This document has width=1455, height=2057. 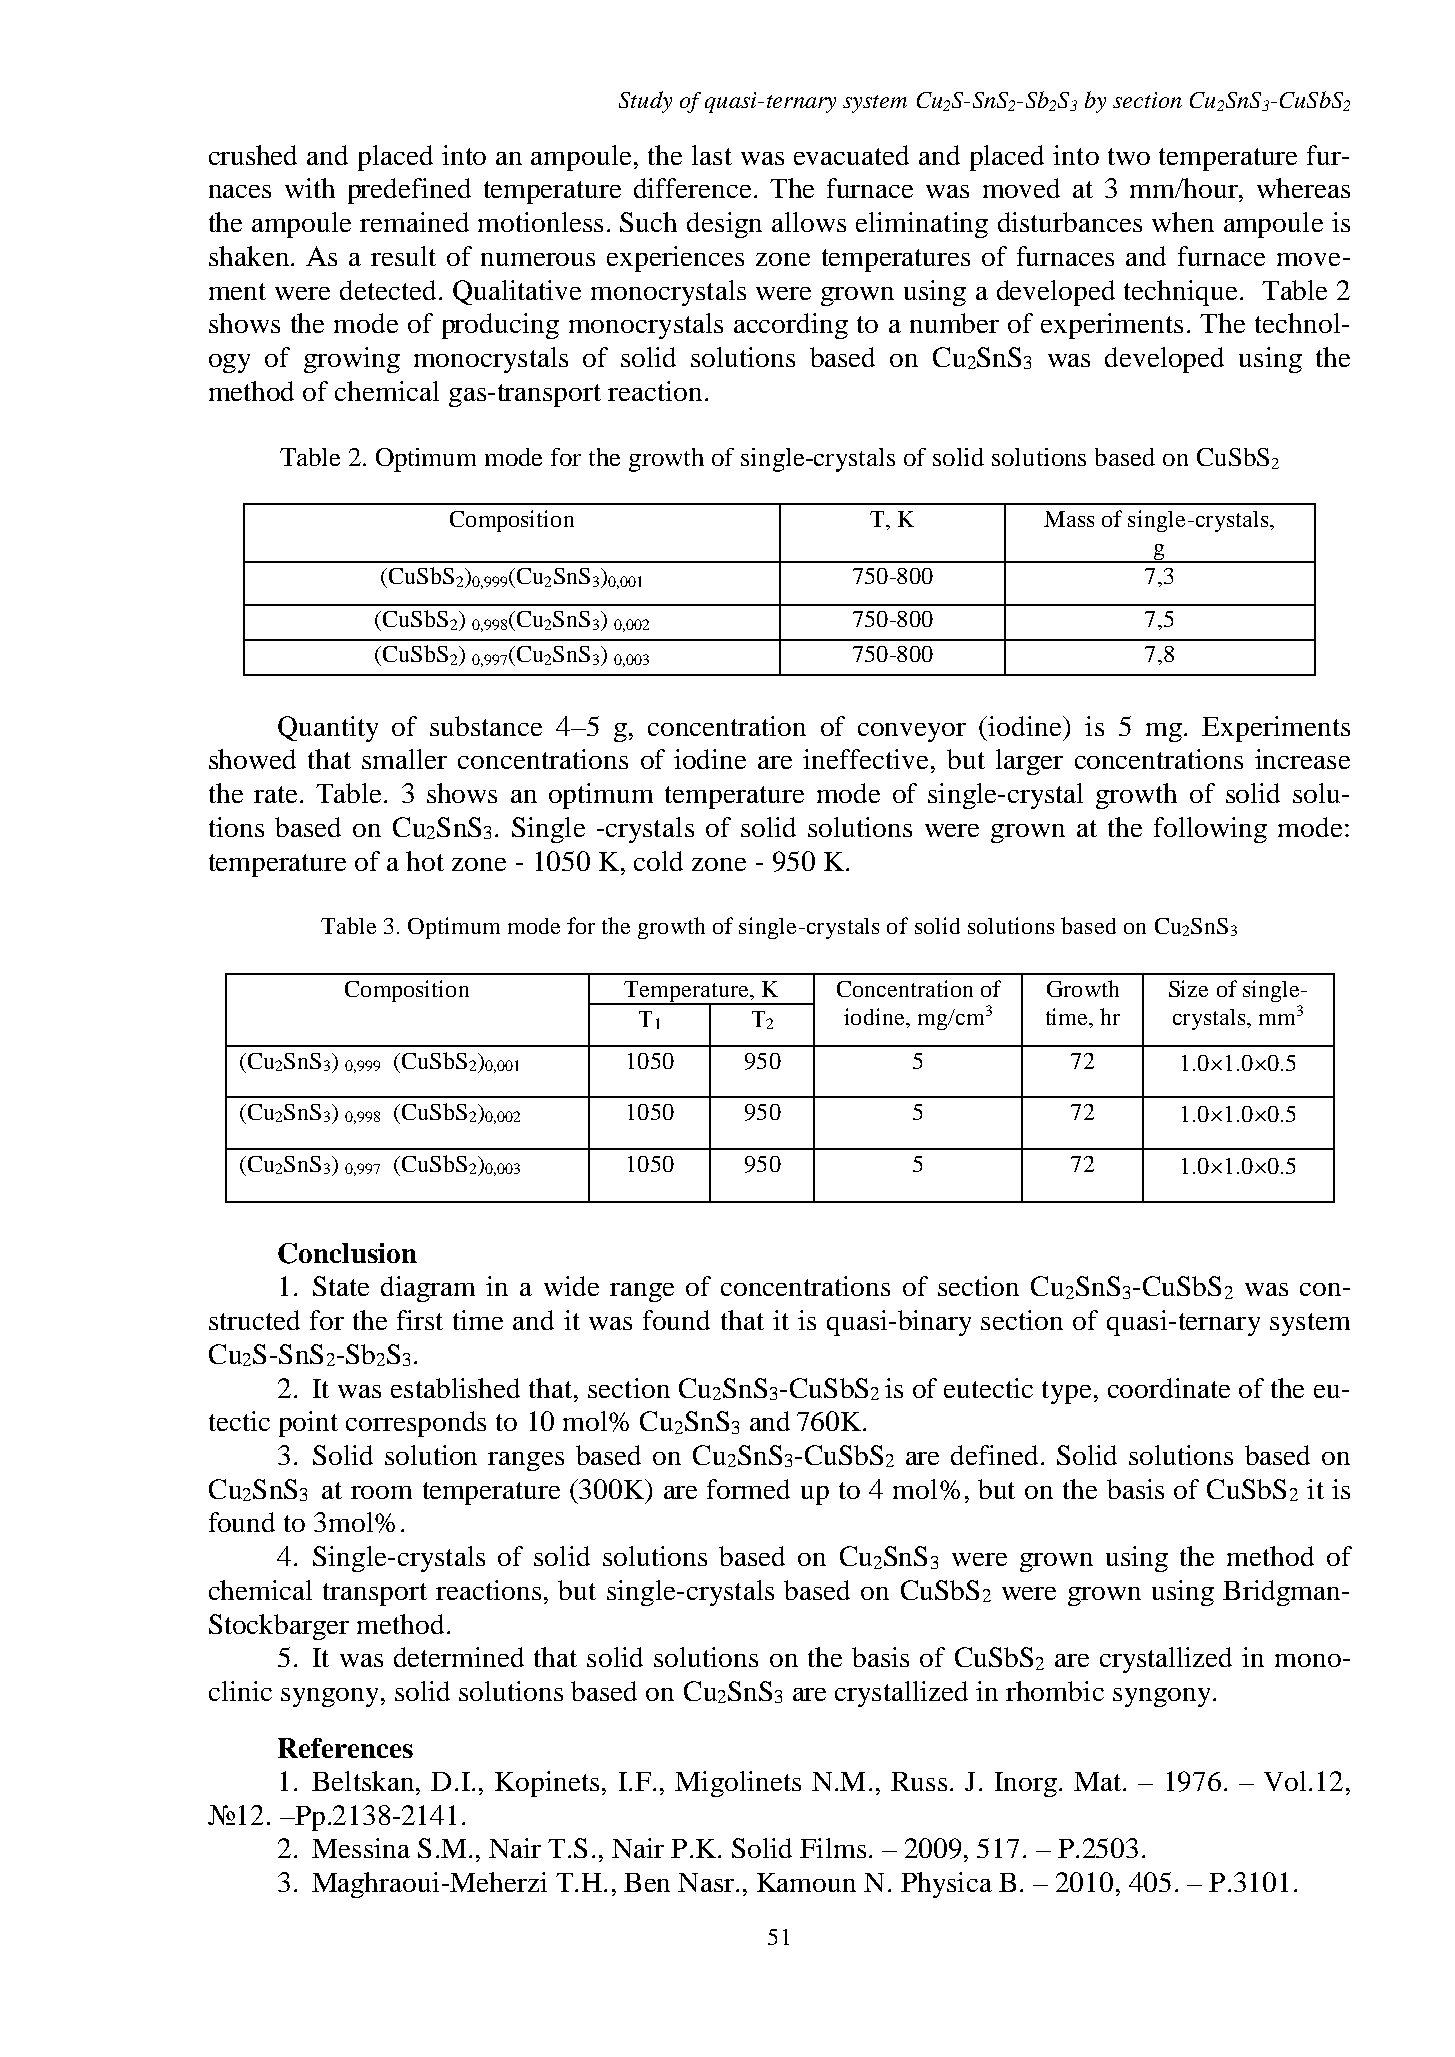 What do you see at coordinates (712, 155) in the document?
I see `last` at bounding box center [712, 155].
